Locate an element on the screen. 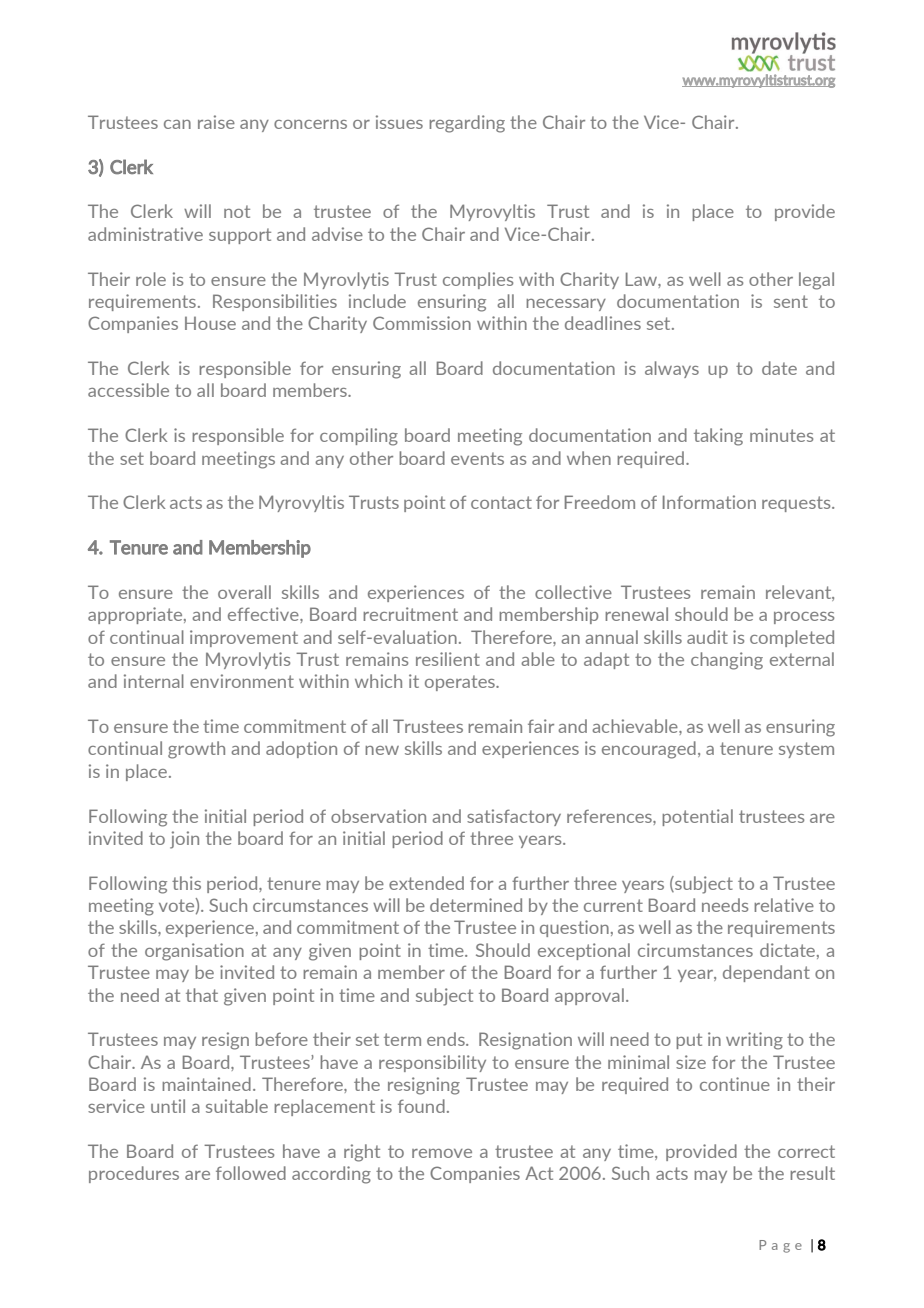  relative is located at coordinates (784, 905).
